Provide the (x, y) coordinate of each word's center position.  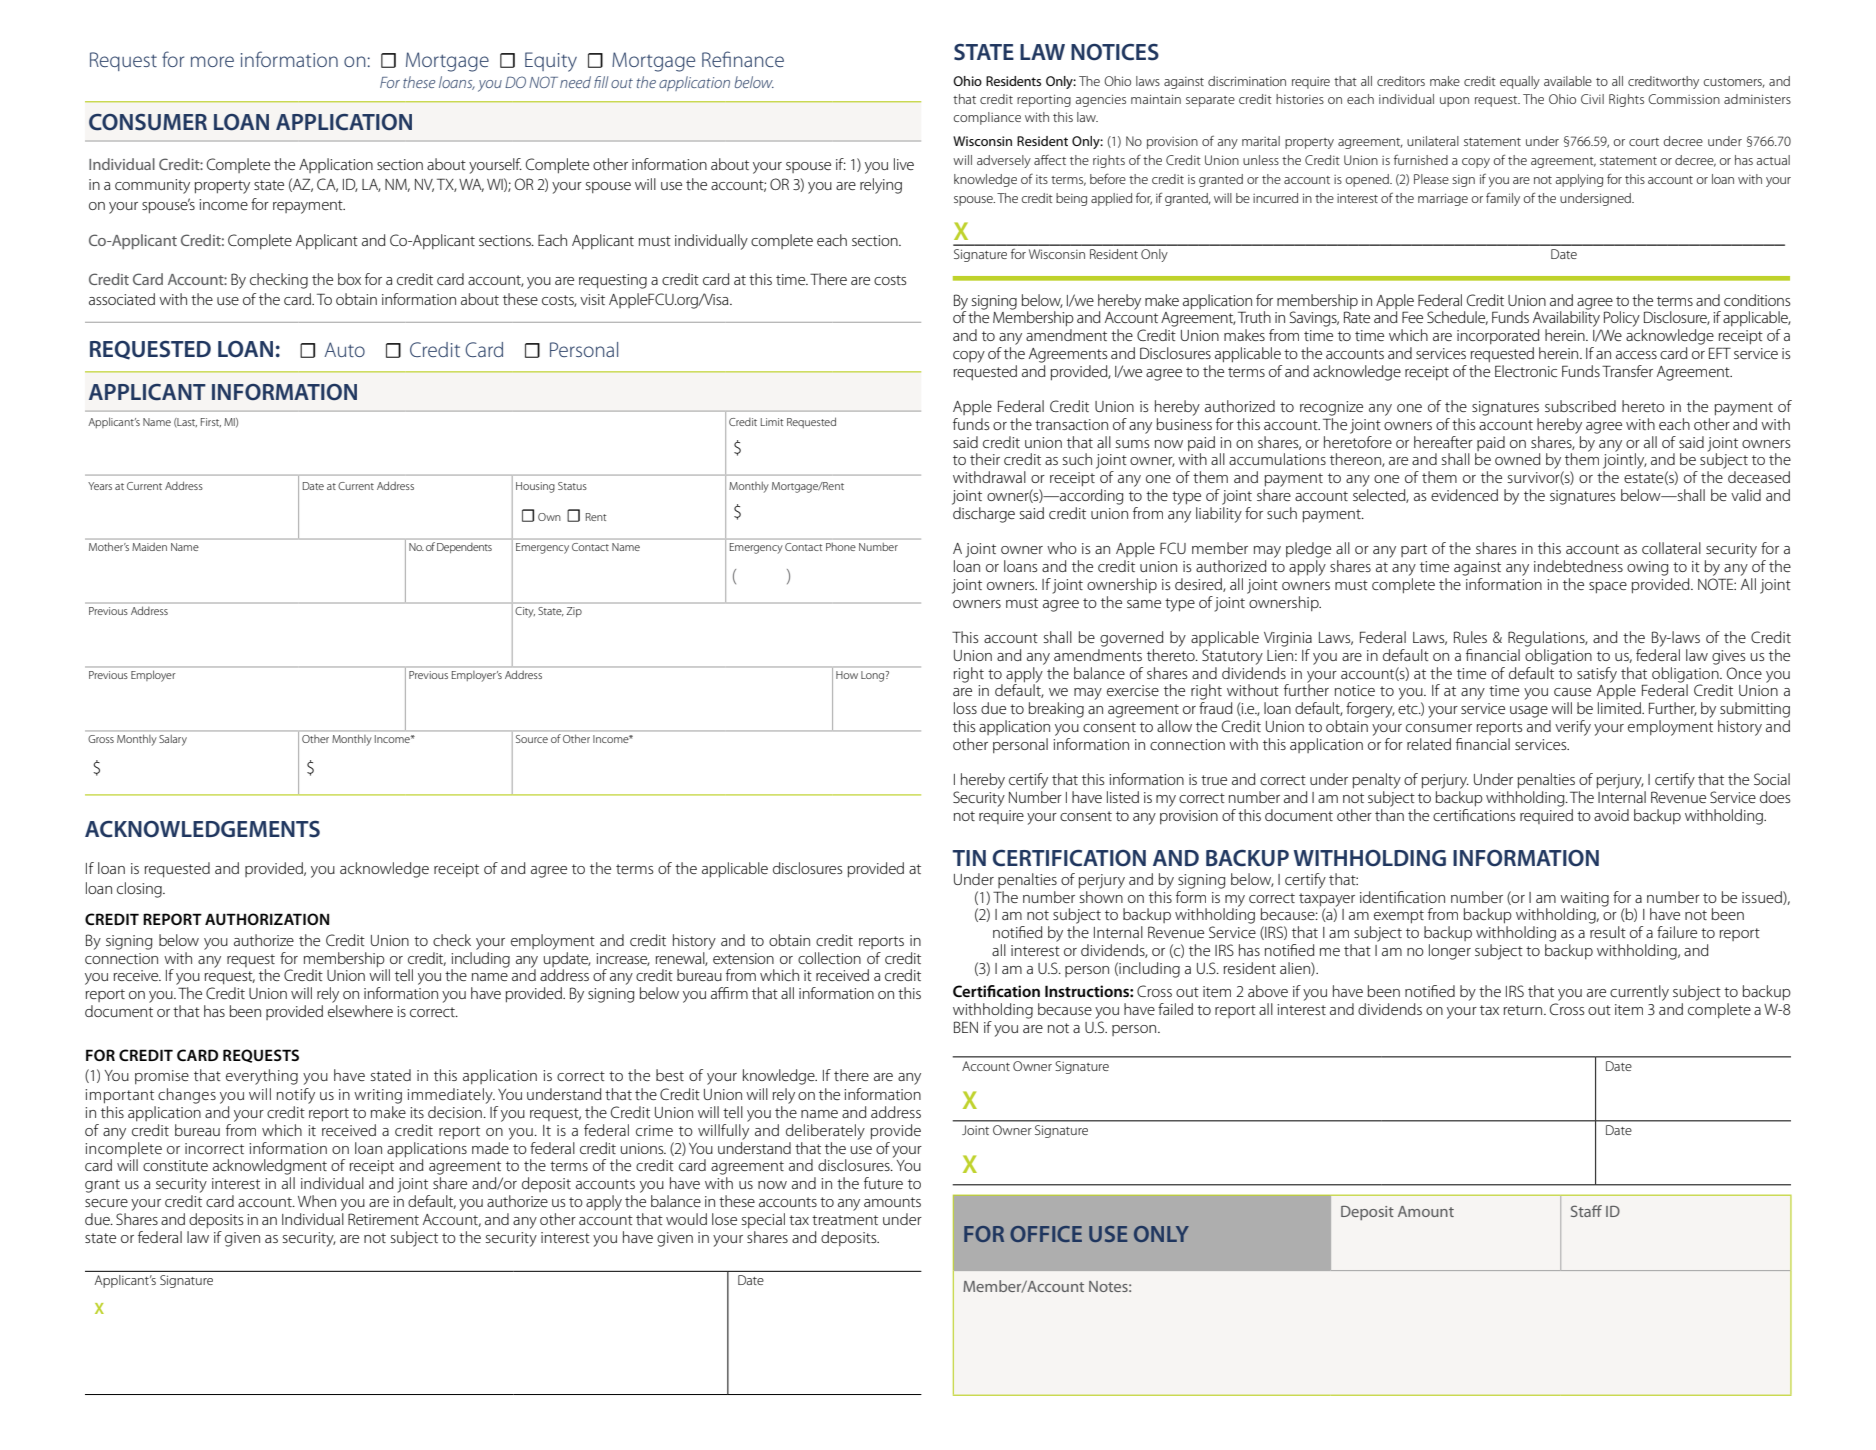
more (212, 61)
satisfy (1597, 675)
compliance (987, 118)
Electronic (1526, 371)
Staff (1586, 1211)
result (1608, 932)
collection (829, 958)
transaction (1071, 424)
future (883, 1183)
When (317, 1201)
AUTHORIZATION (267, 919)
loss (965, 708)
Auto (344, 349)
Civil (1592, 99)
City (525, 612)
